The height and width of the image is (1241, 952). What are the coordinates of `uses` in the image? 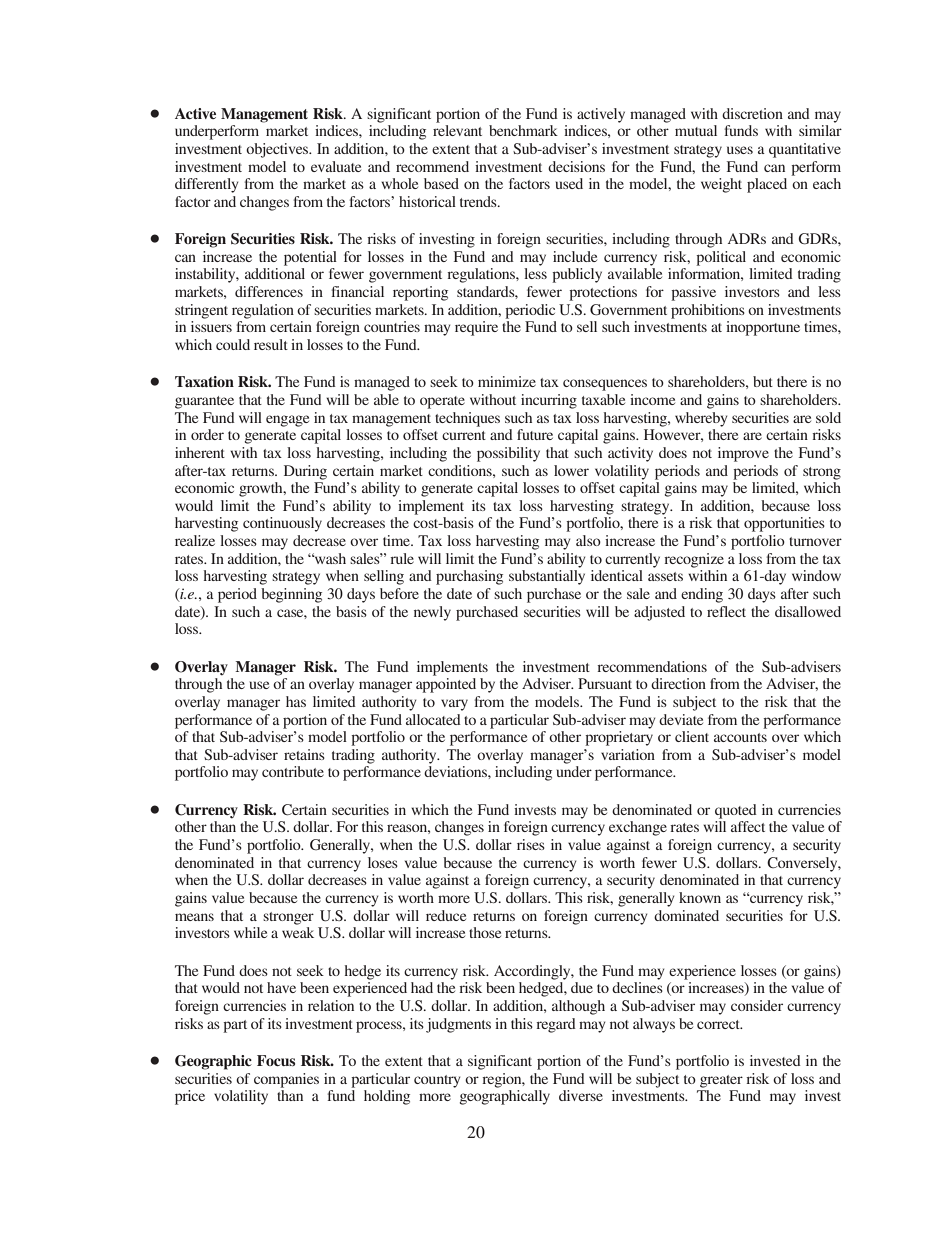 It's located at (740, 150).
